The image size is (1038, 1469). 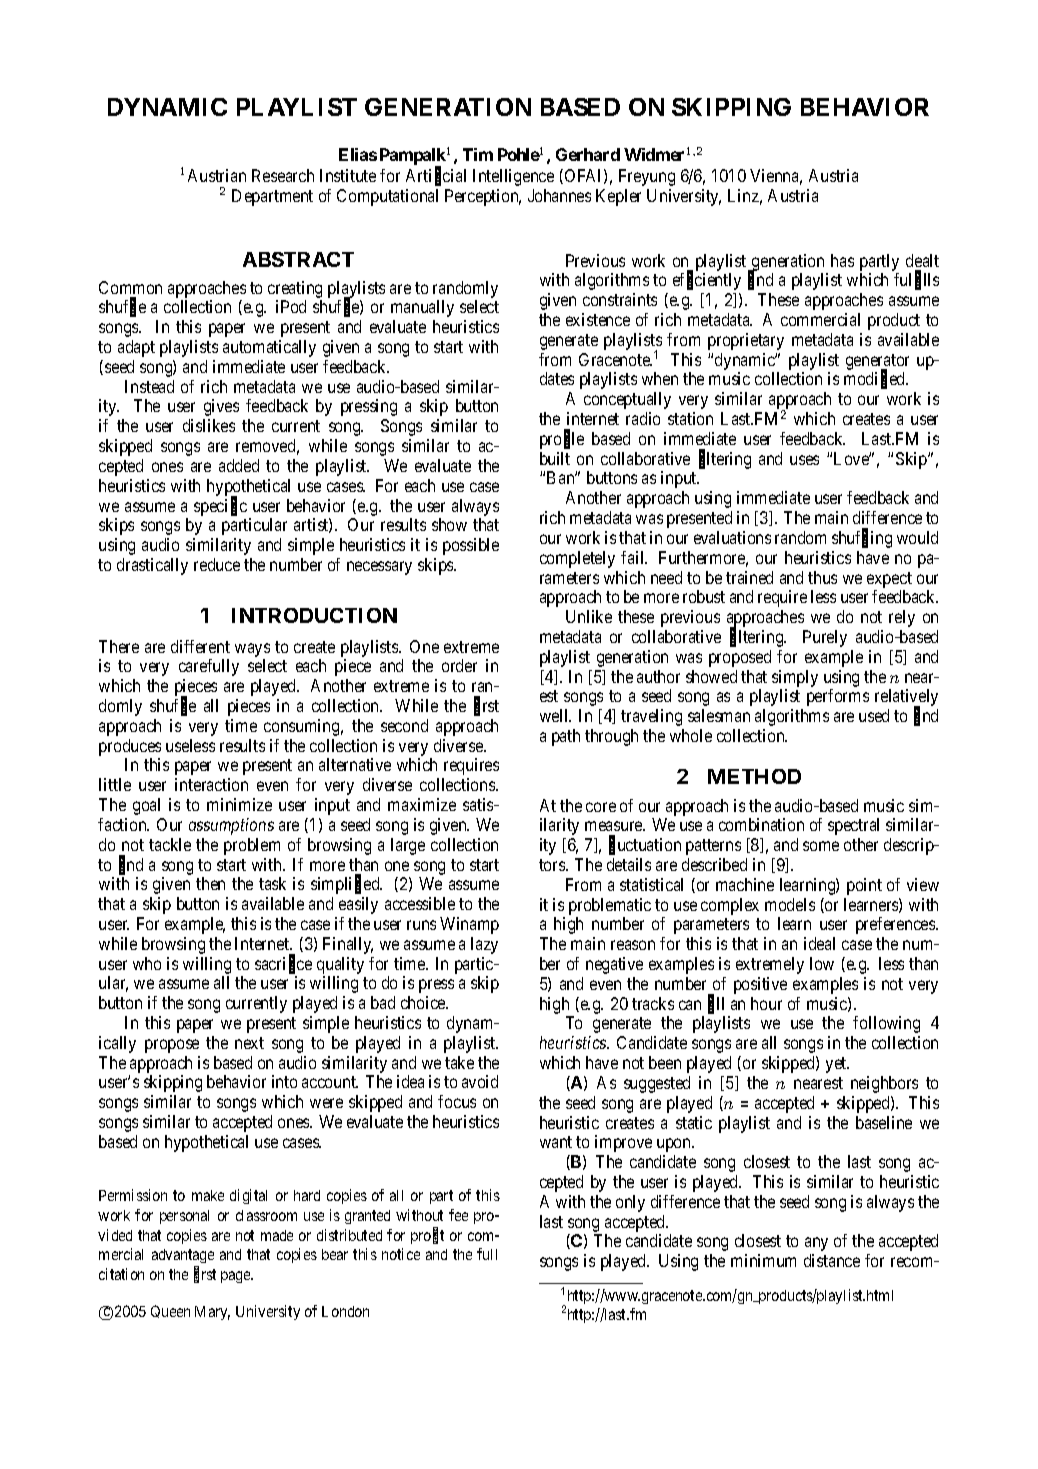 What do you see at coordinates (459, 1062) in the image?
I see `take` at bounding box center [459, 1062].
